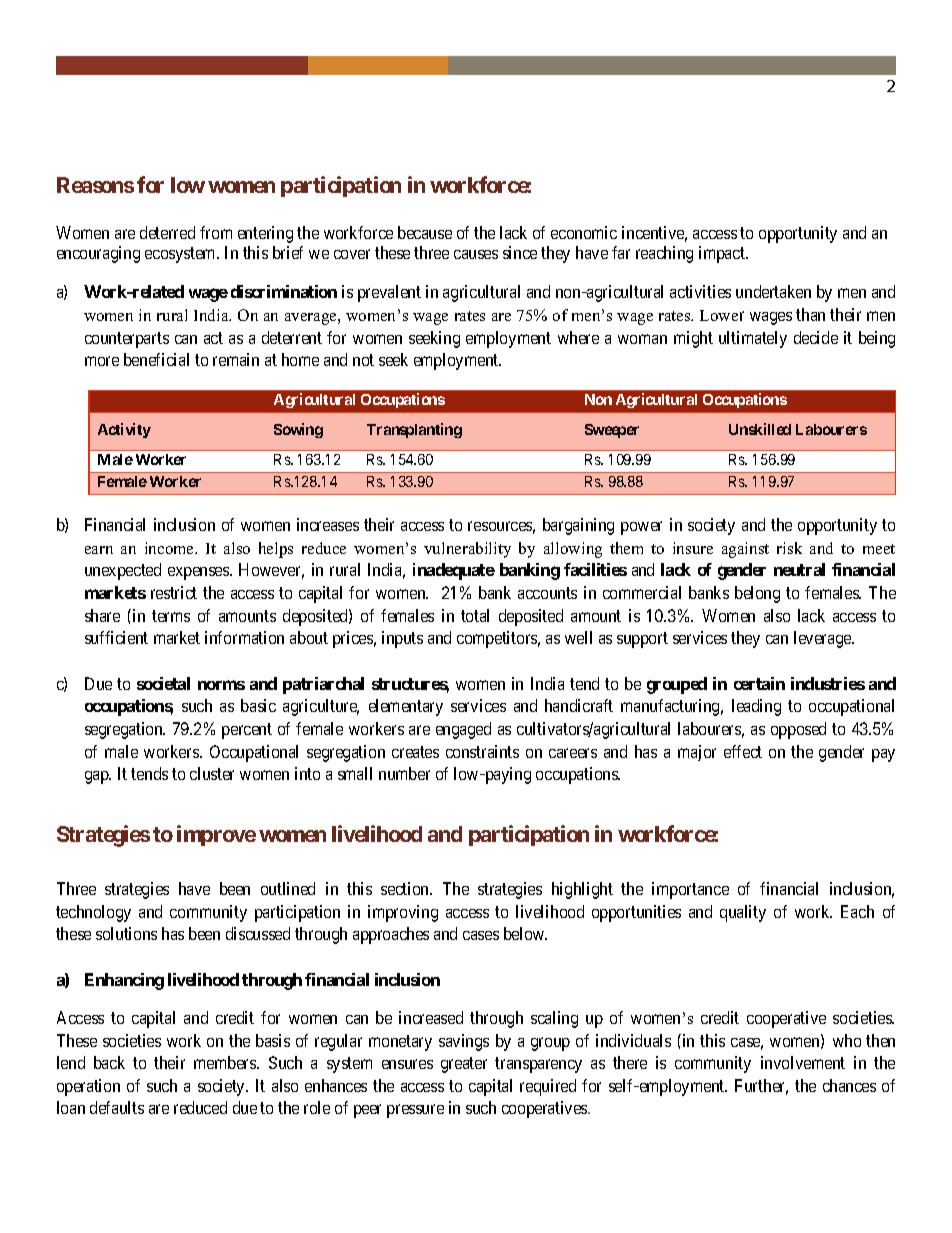 This page has height=1233, width=952. I want to click on deterred, so click(167, 232).
